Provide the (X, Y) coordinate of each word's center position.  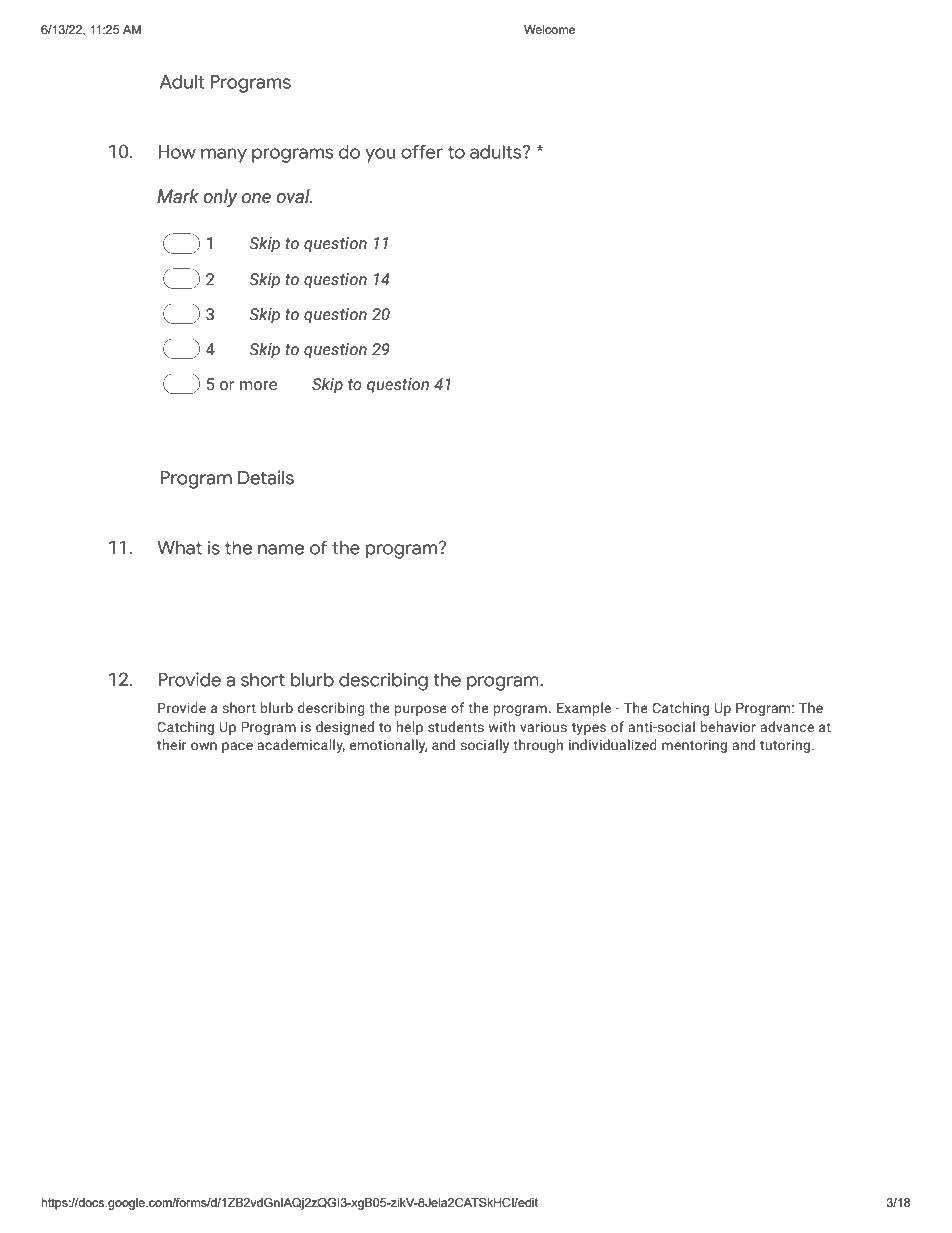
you (380, 155)
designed (345, 728)
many (224, 155)
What (180, 548)
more (258, 386)
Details (266, 477)
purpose (421, 710)
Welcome (549, 29)
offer (422, 152)
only (220, 198)
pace (237, 747)
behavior (728, 726)
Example (584, 709)
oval (294, 196)
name (281, 549)
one (256, 198)
